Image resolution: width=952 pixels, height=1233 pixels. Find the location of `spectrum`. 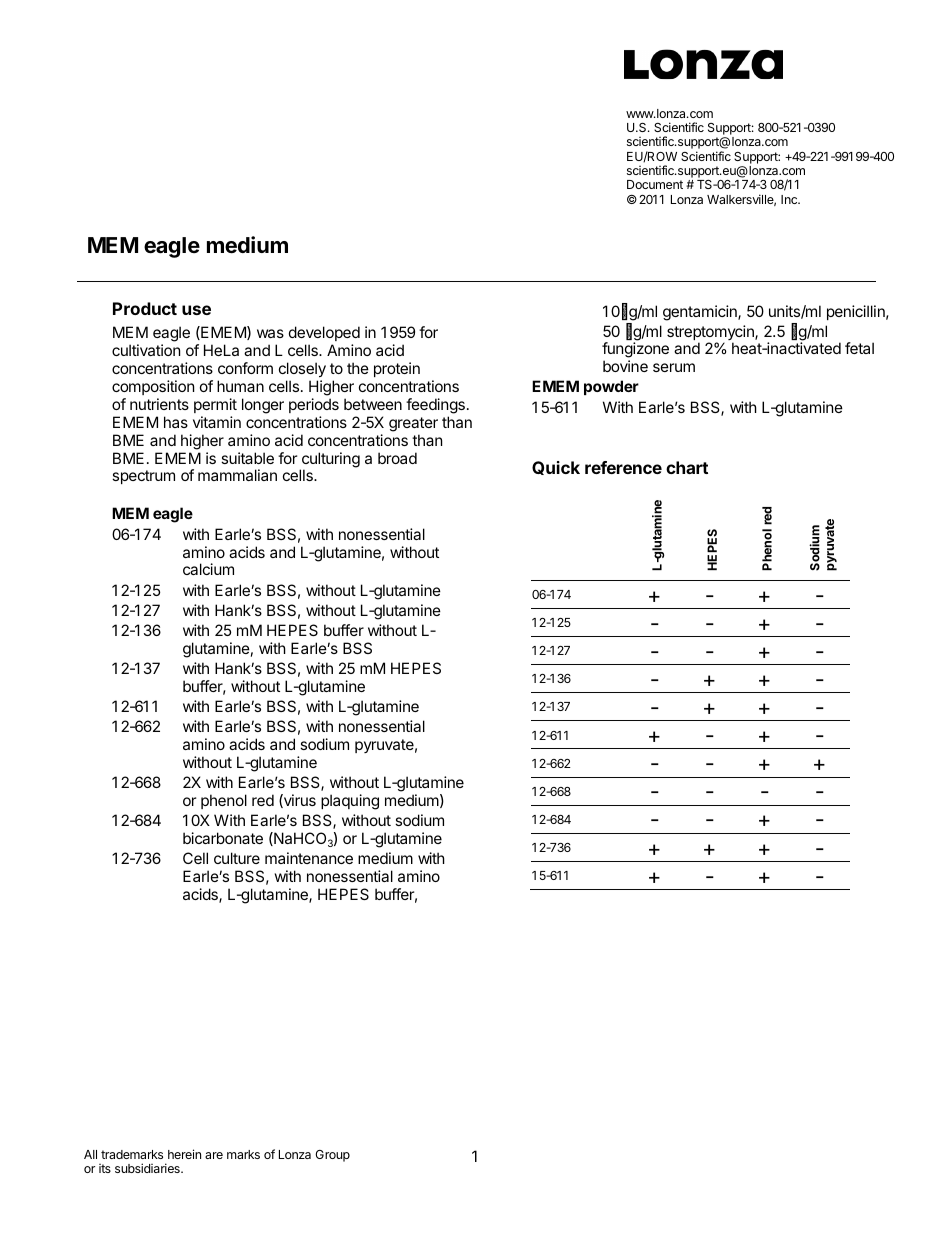

spectrum is located at coordinates (143, 477).
